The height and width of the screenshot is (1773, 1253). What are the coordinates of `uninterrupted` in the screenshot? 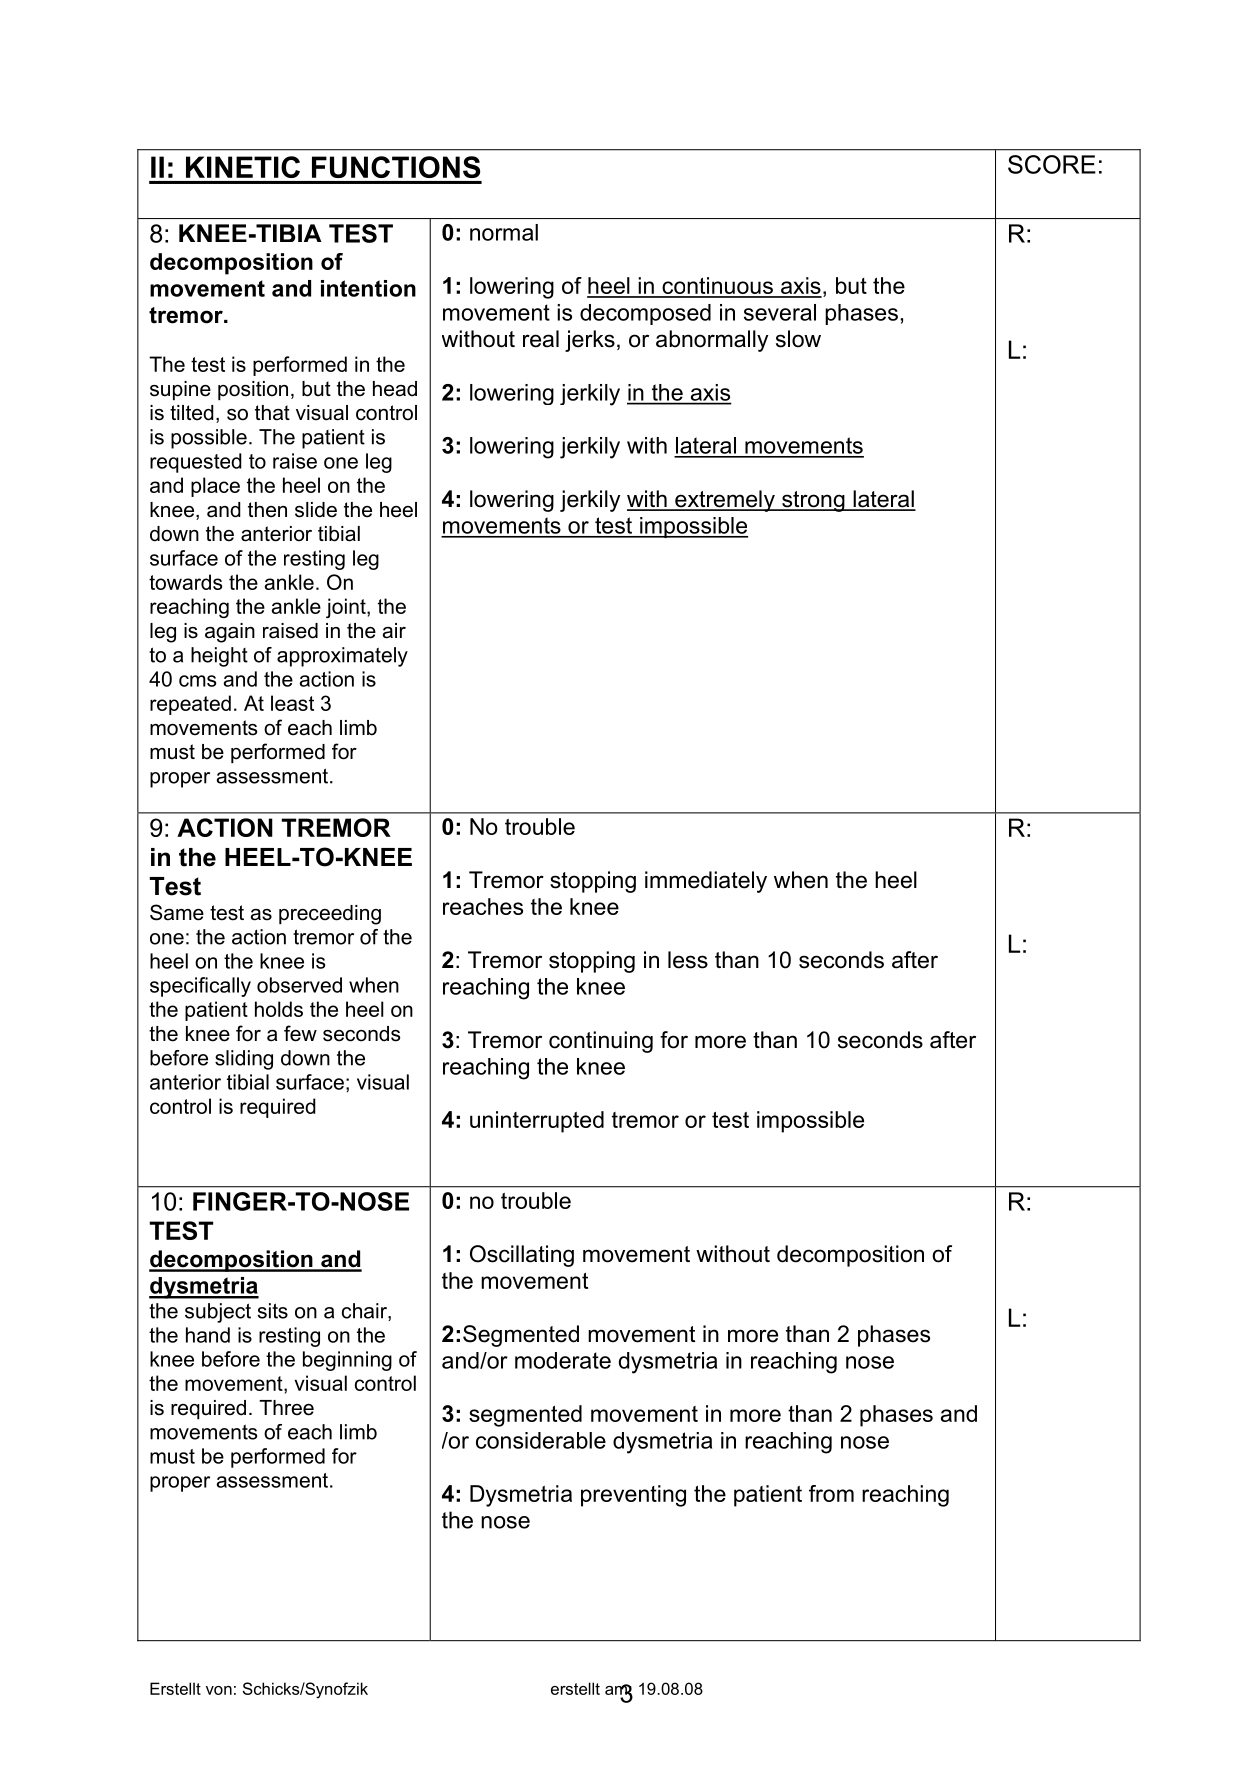 It's located at (537, 1122).
